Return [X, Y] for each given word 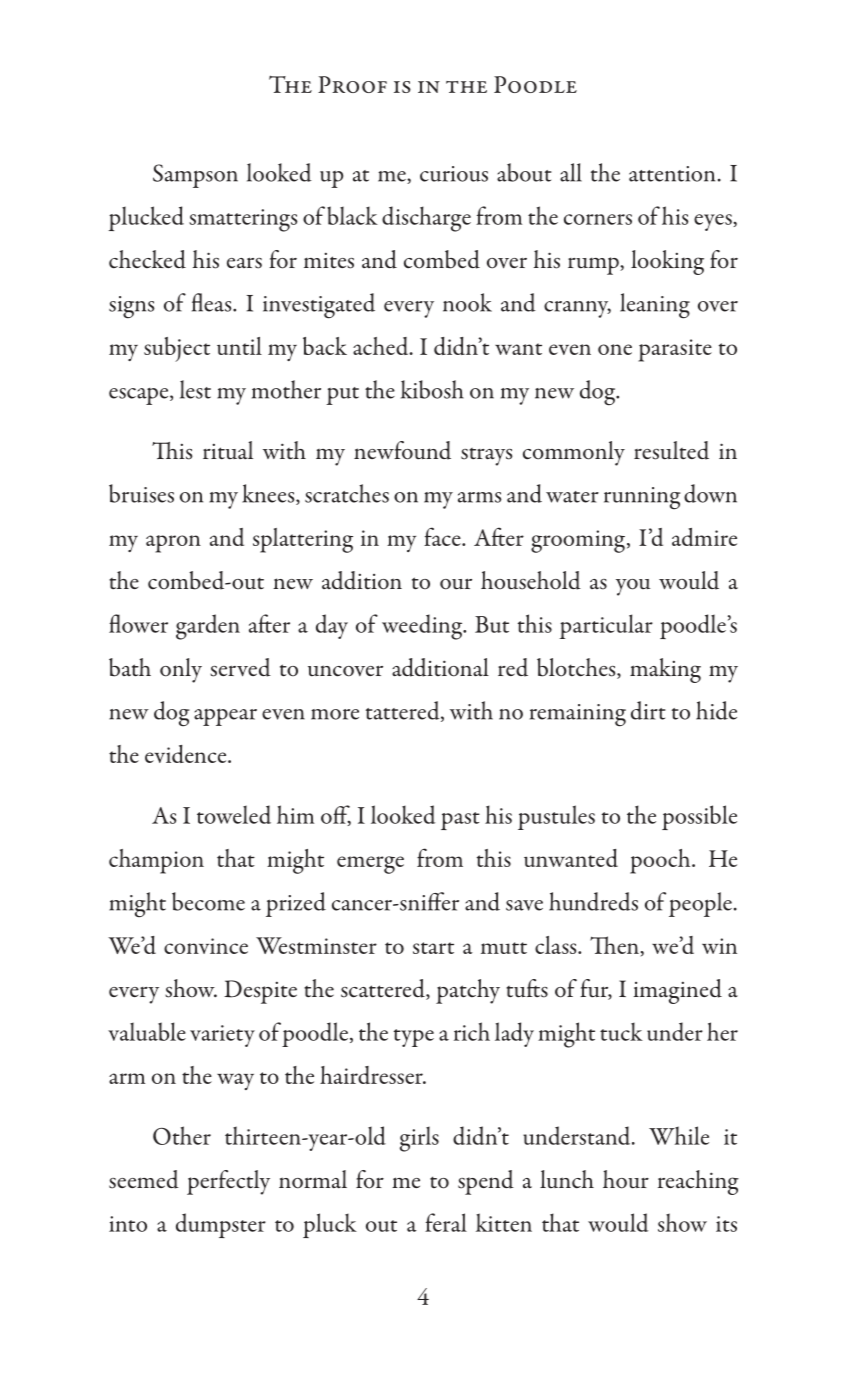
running [642, 498]
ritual [228, 450]
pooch [661, 861]
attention [672, 174]
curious [454, 174]
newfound [402, 450]
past [460, 821]
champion [156, 861]
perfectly [228, 1182]
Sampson [195, 176]
